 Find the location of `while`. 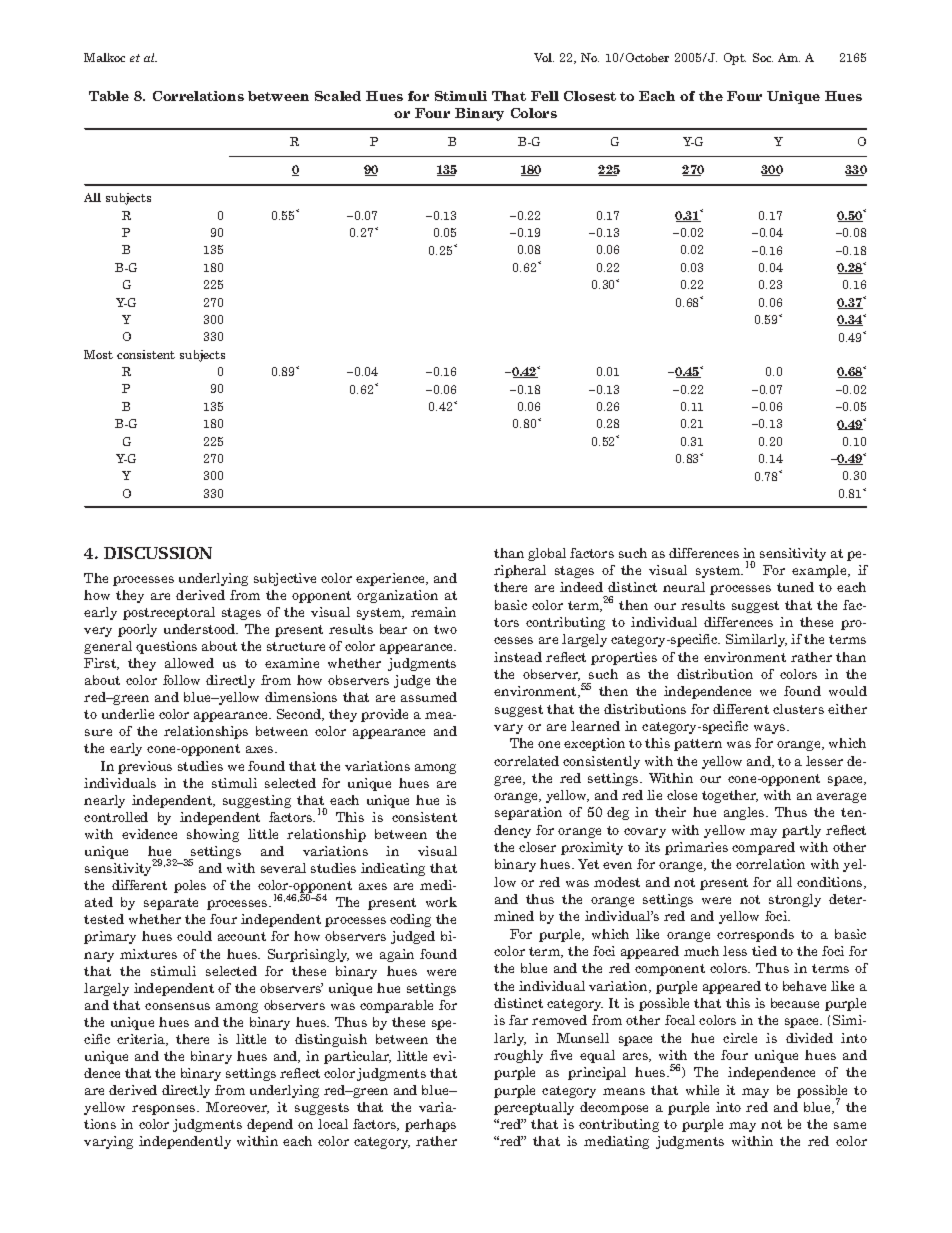

while is located at coordinates (702, 1090).
